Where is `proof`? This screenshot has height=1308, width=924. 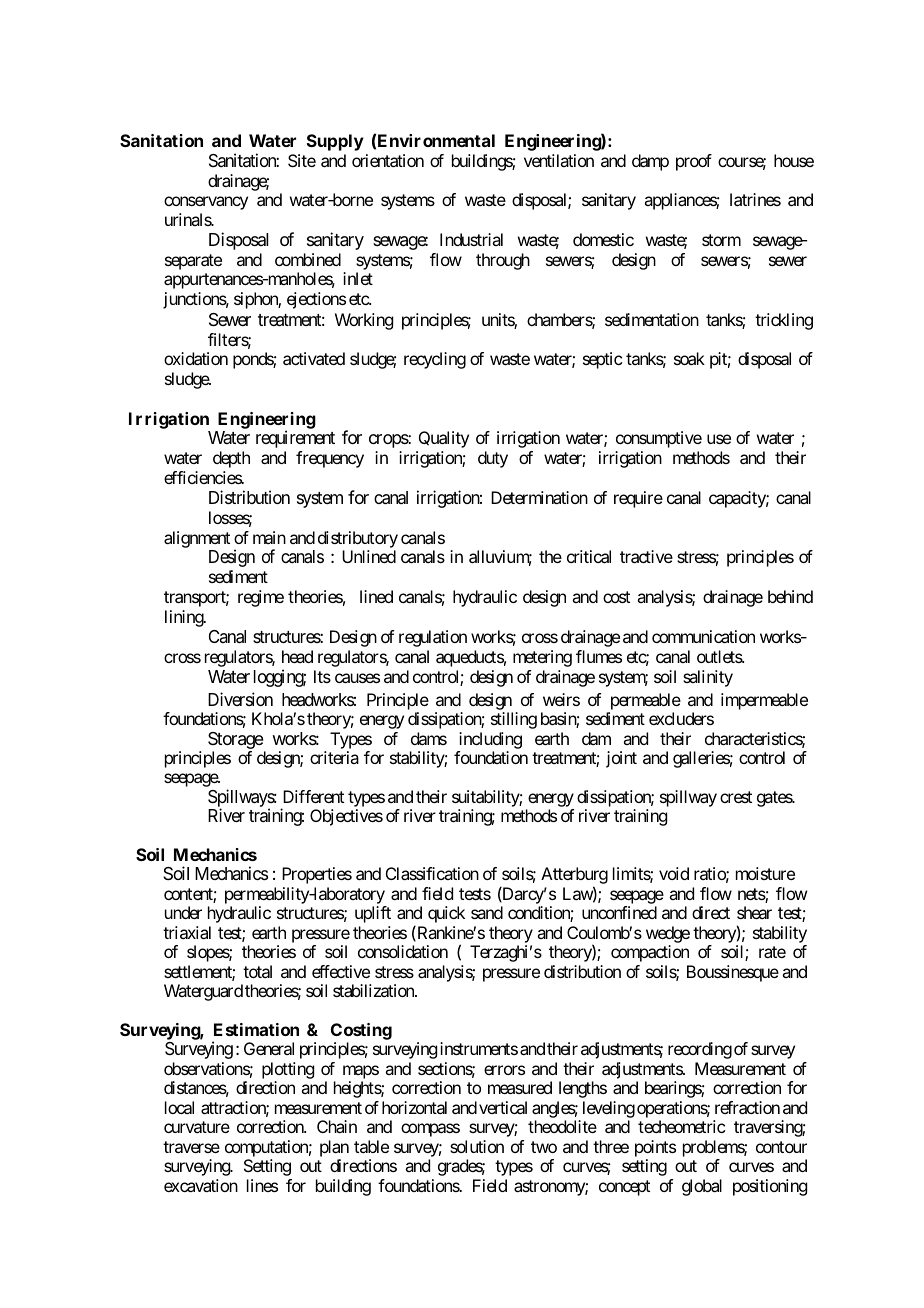
proof is located at coordinates (694, 162).
